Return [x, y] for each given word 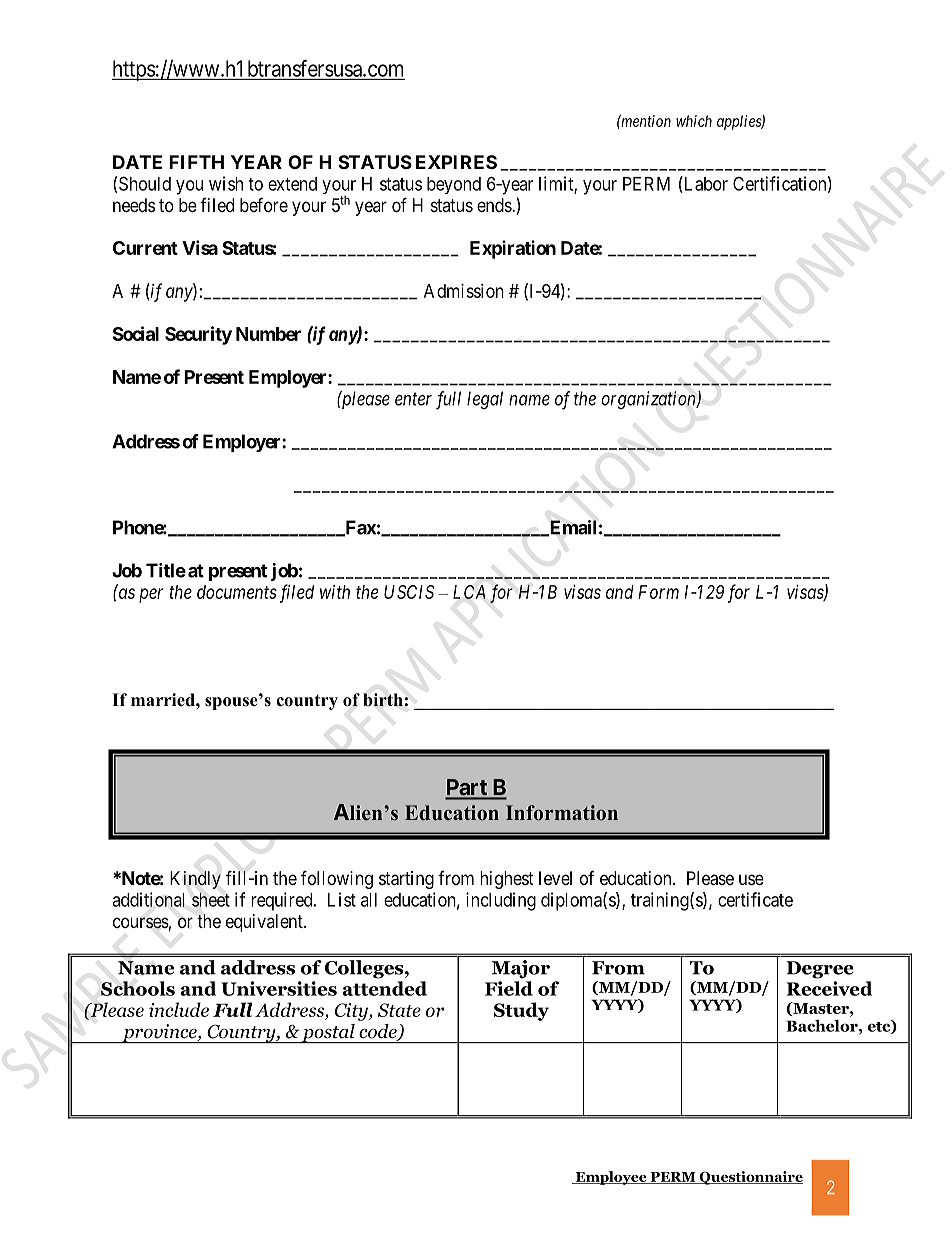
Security [198, 335]
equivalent [265, 923]
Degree [820, 970]
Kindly [195, 880]
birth [383, 700]
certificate [755, 899]
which [694, 121]
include [179, 1009]
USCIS [409, 592]
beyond [454, 185]
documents [237, 592]
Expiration [513, 249]
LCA [469, 592]
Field [509, 988]
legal [485, 400]
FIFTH [196, 162]
